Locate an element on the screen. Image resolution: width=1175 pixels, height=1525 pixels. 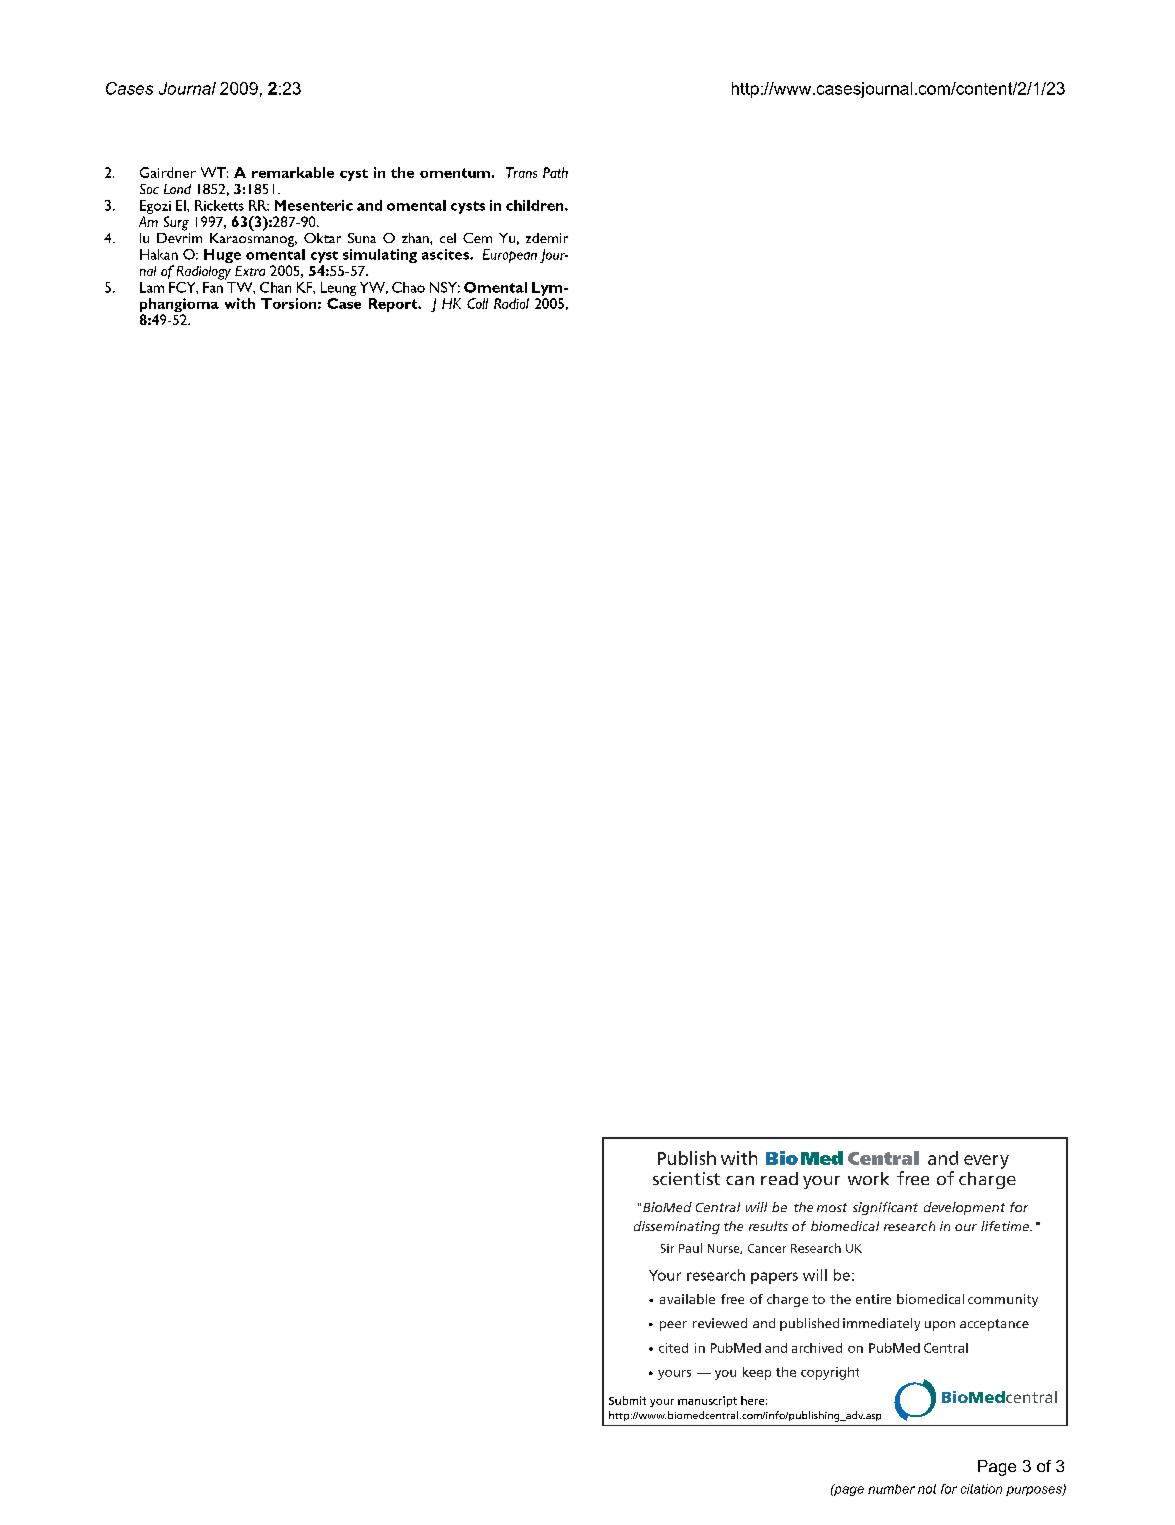
scientist is located at coordinates (686, 1178).
